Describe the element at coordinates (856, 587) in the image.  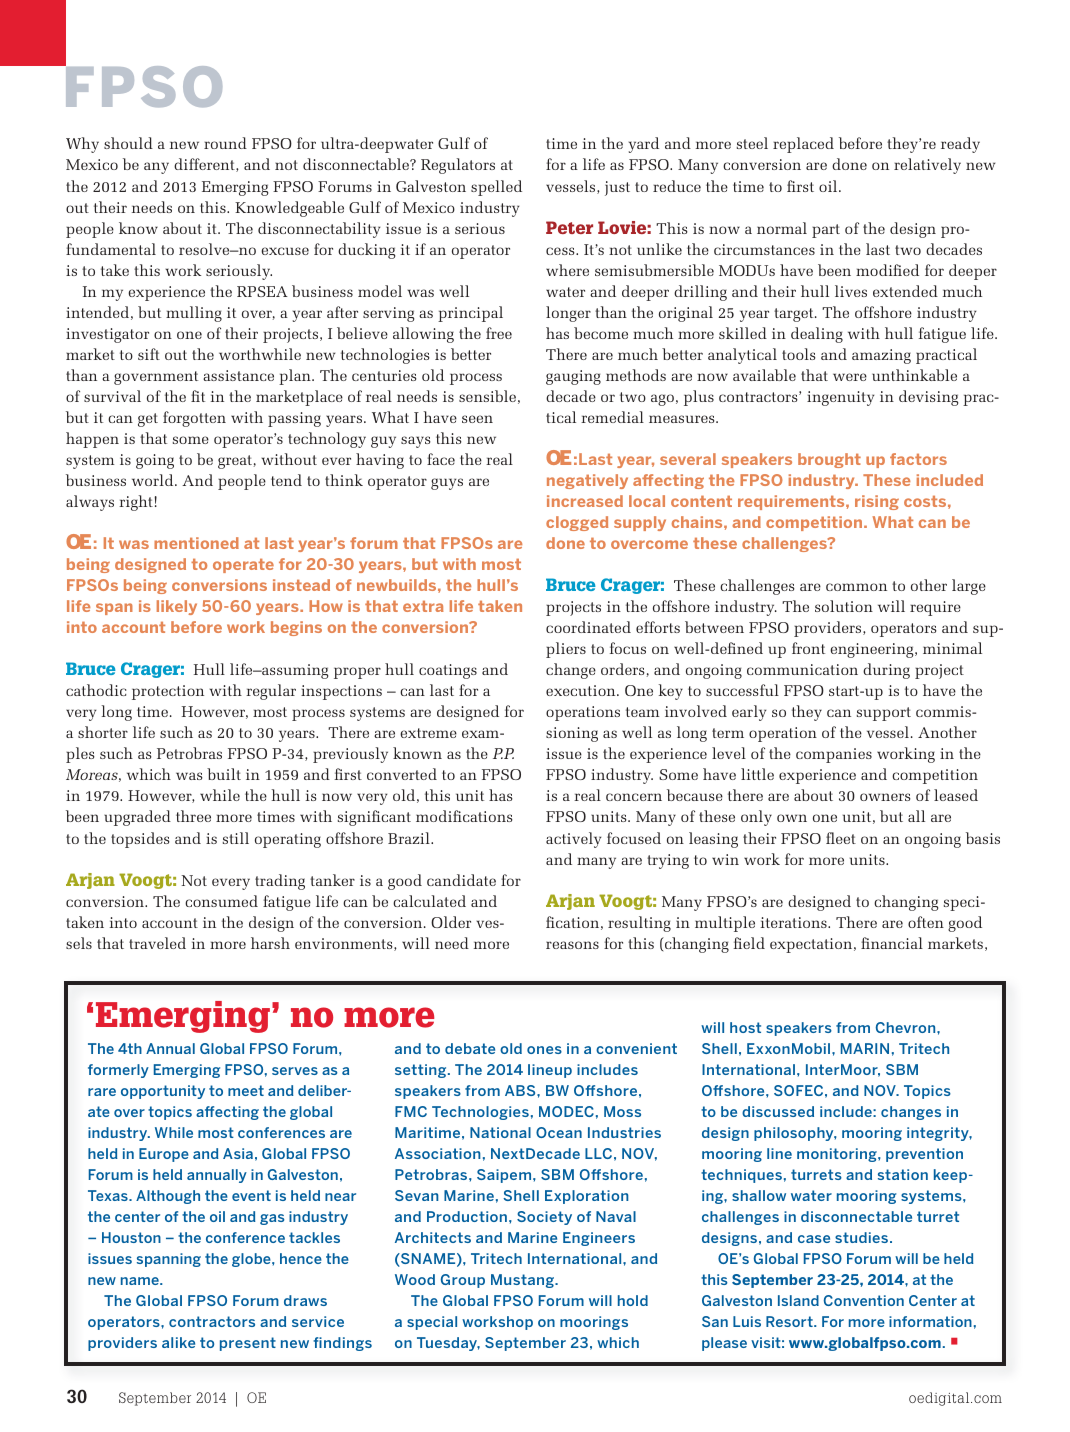
I see `common` at that location.
